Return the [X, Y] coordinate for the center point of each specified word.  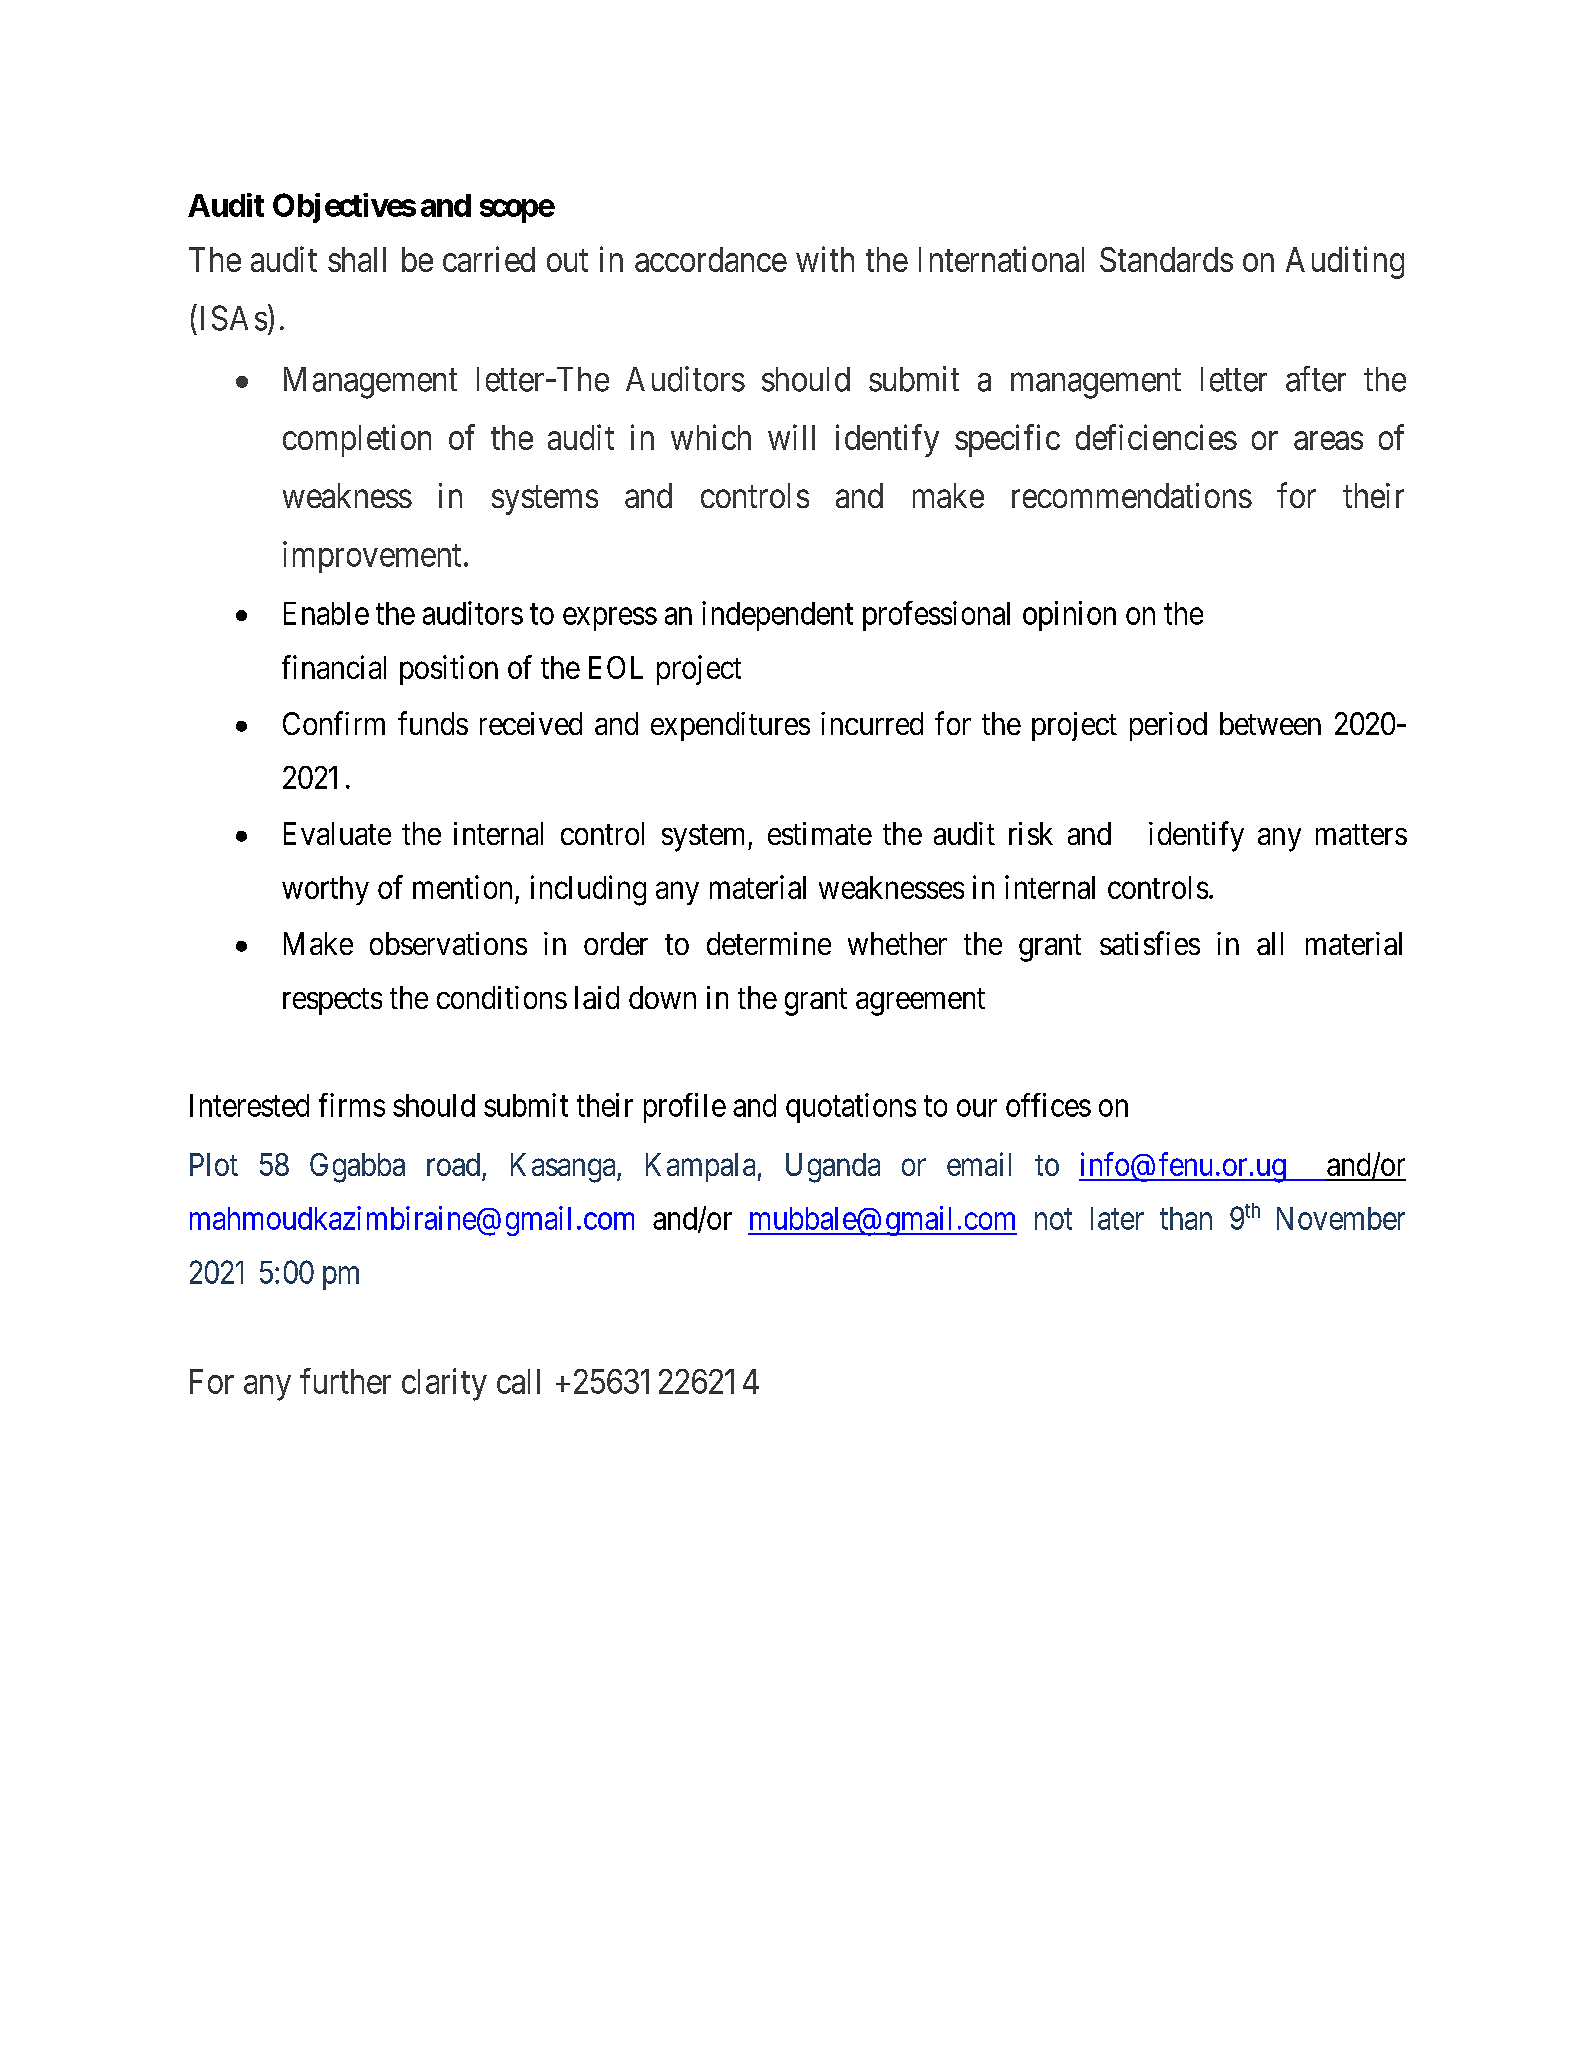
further [345, 1381]
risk [1031, 833]
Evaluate [337, 833]
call [518, 1381]
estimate [820, 833]
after [1316, 379]
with [825, 259]
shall [357, 259]
